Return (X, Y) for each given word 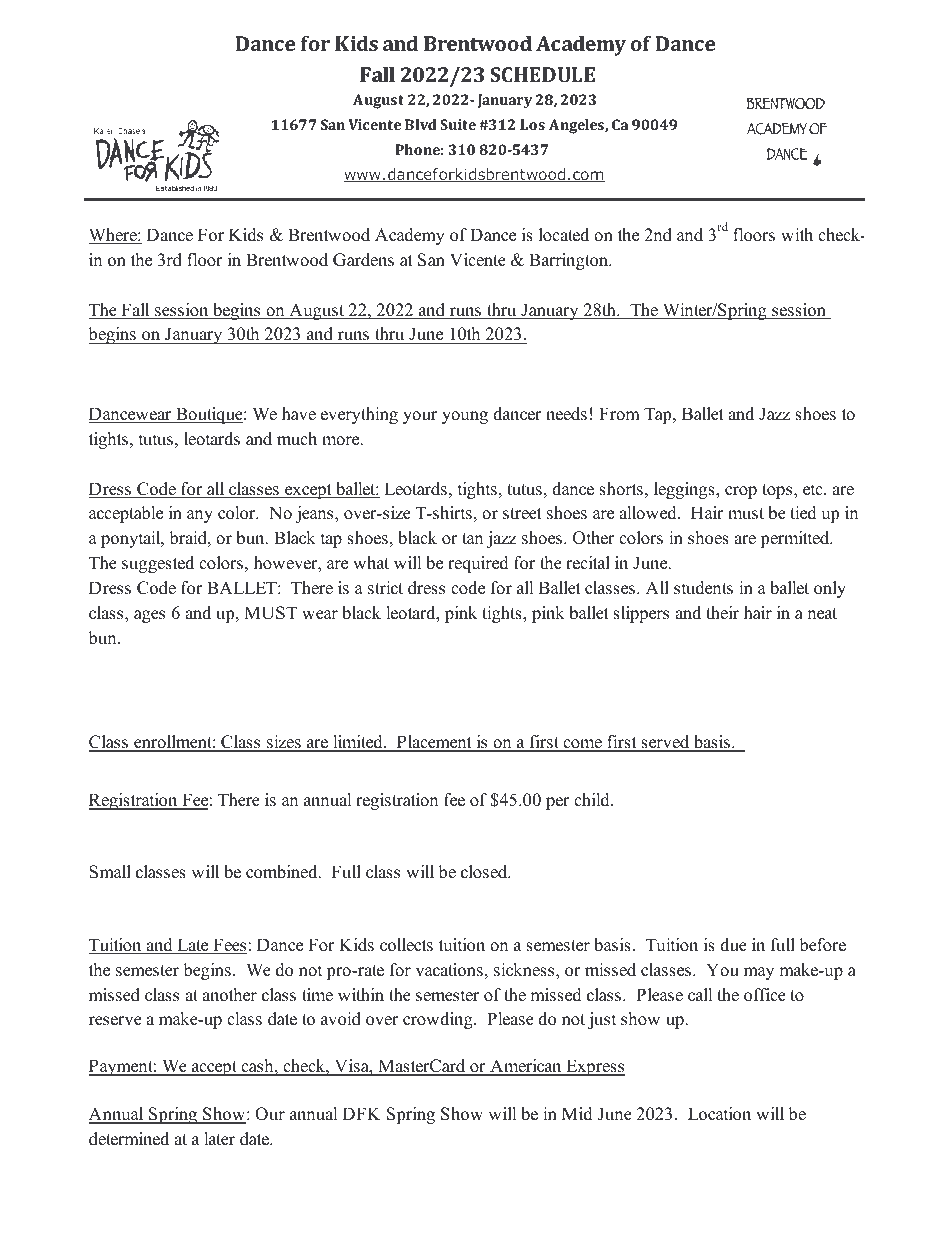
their (722, 613)
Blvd (421, 124)
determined (129, 1139)
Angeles (577, 126)
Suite (458, 124)
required (478, 564)
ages (149, 616)
